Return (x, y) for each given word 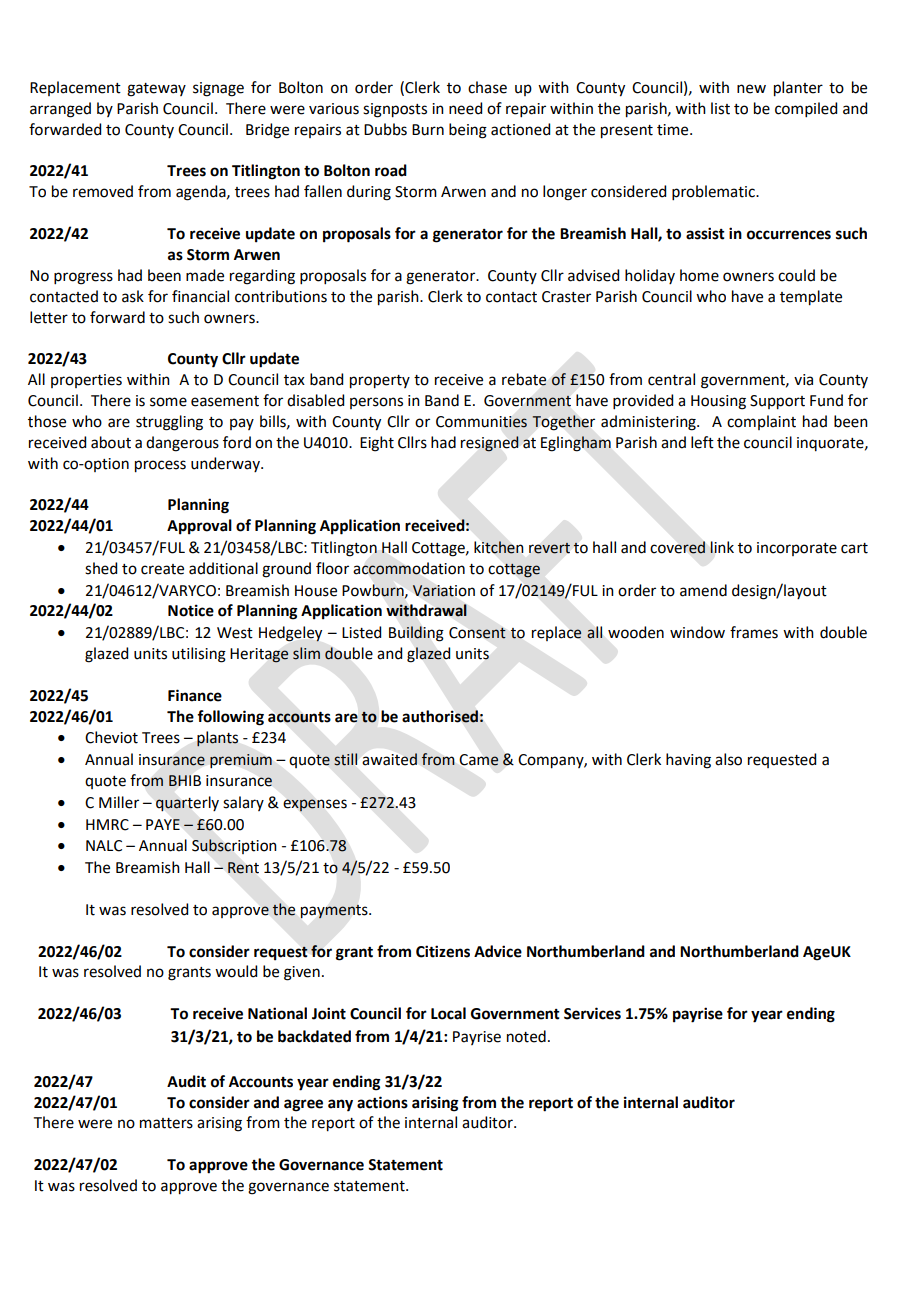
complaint (761, 422)
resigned (490, 444)
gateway (156, 90)
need (465, 108)
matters (166, 1123)
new (751, 89)
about (111, 442)
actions (382, 1102)
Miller (119, 802)
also (728, 759)
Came (479, 760)
